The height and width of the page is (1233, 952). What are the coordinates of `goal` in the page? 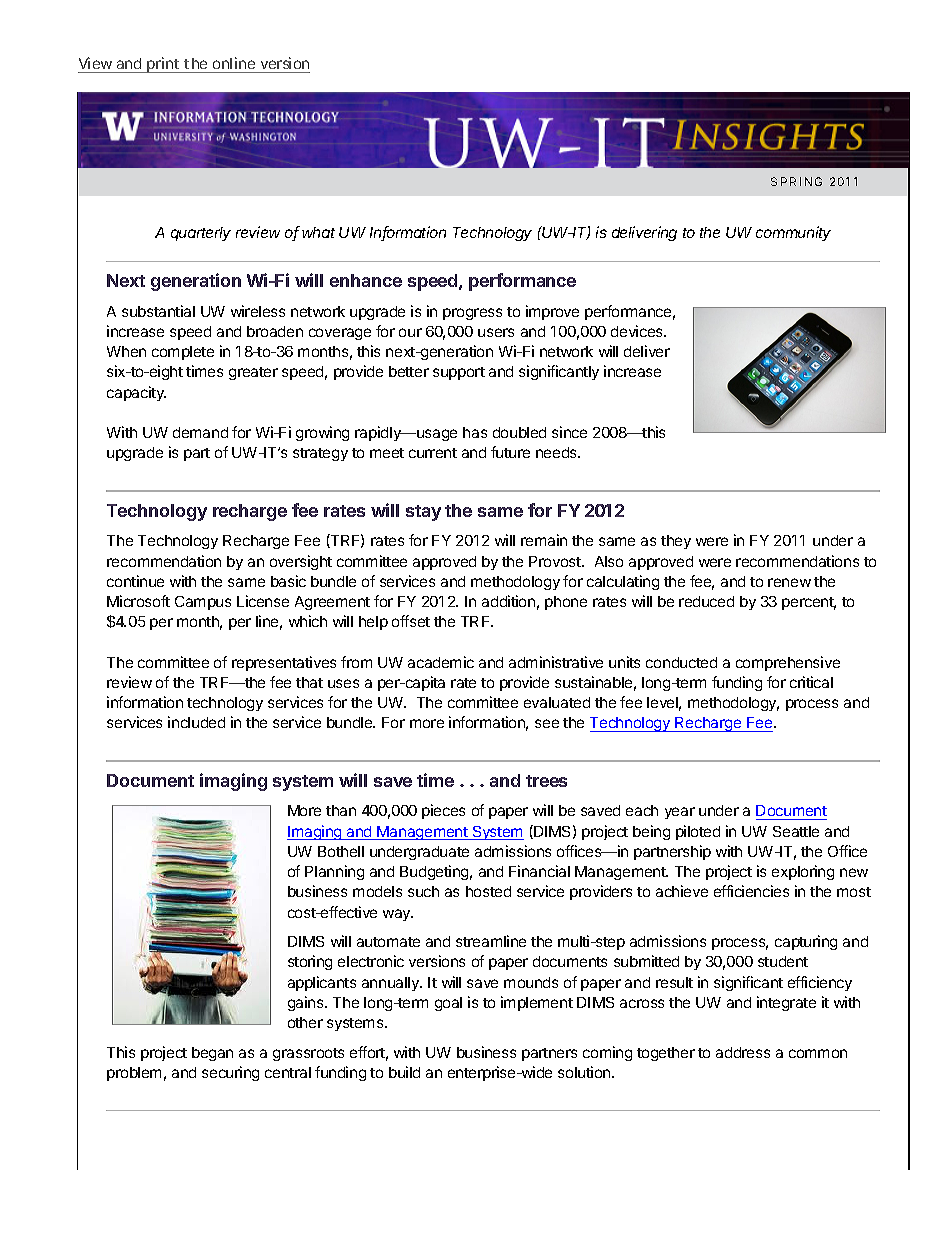 It's located at (448, 1004).
